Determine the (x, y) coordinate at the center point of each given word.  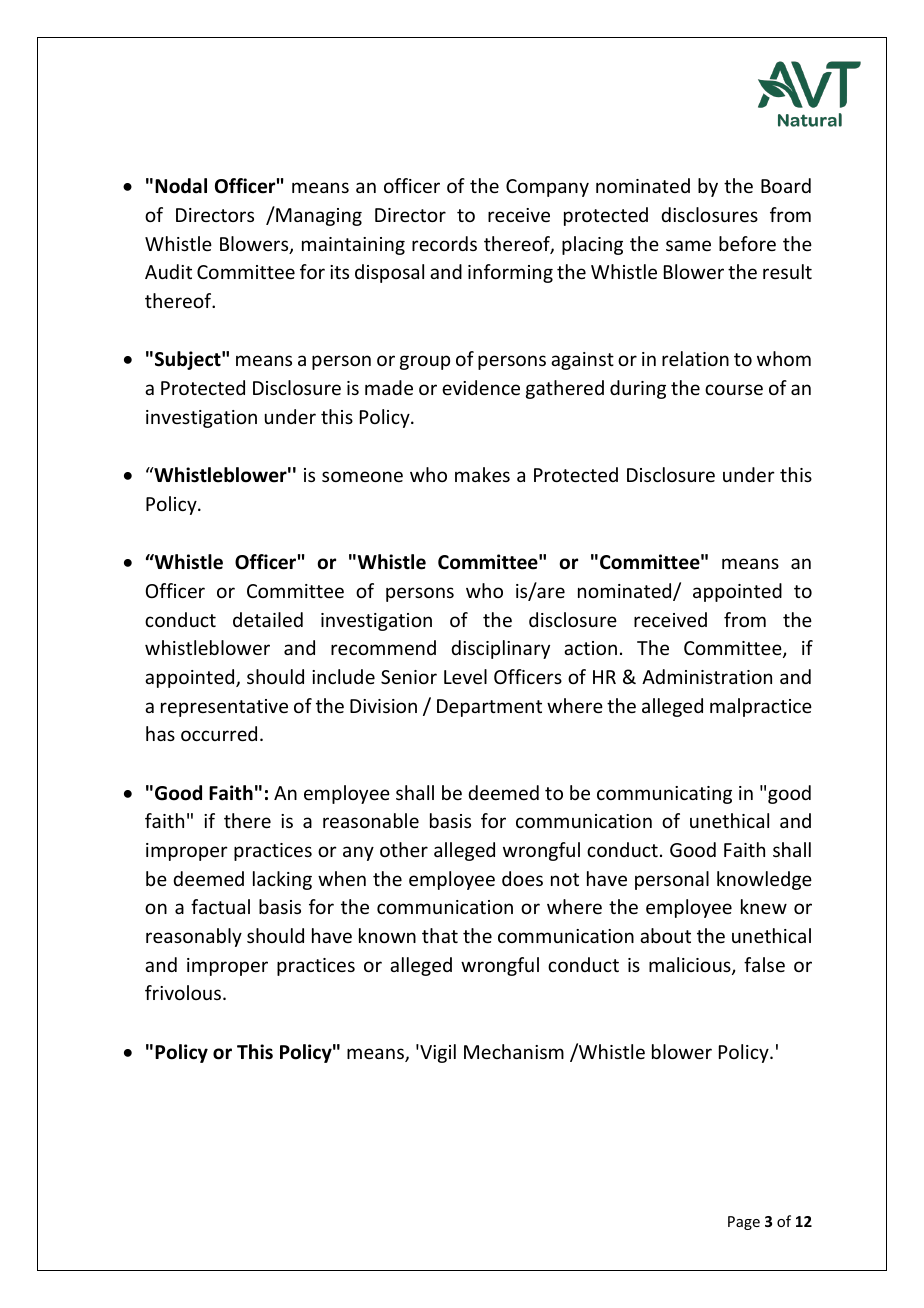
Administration (707, 676)
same (688, 245)
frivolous (184, 992)
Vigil (437, 1053)
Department (489, 708)
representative (224, 708)
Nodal (181, 186)
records (444, 243)
